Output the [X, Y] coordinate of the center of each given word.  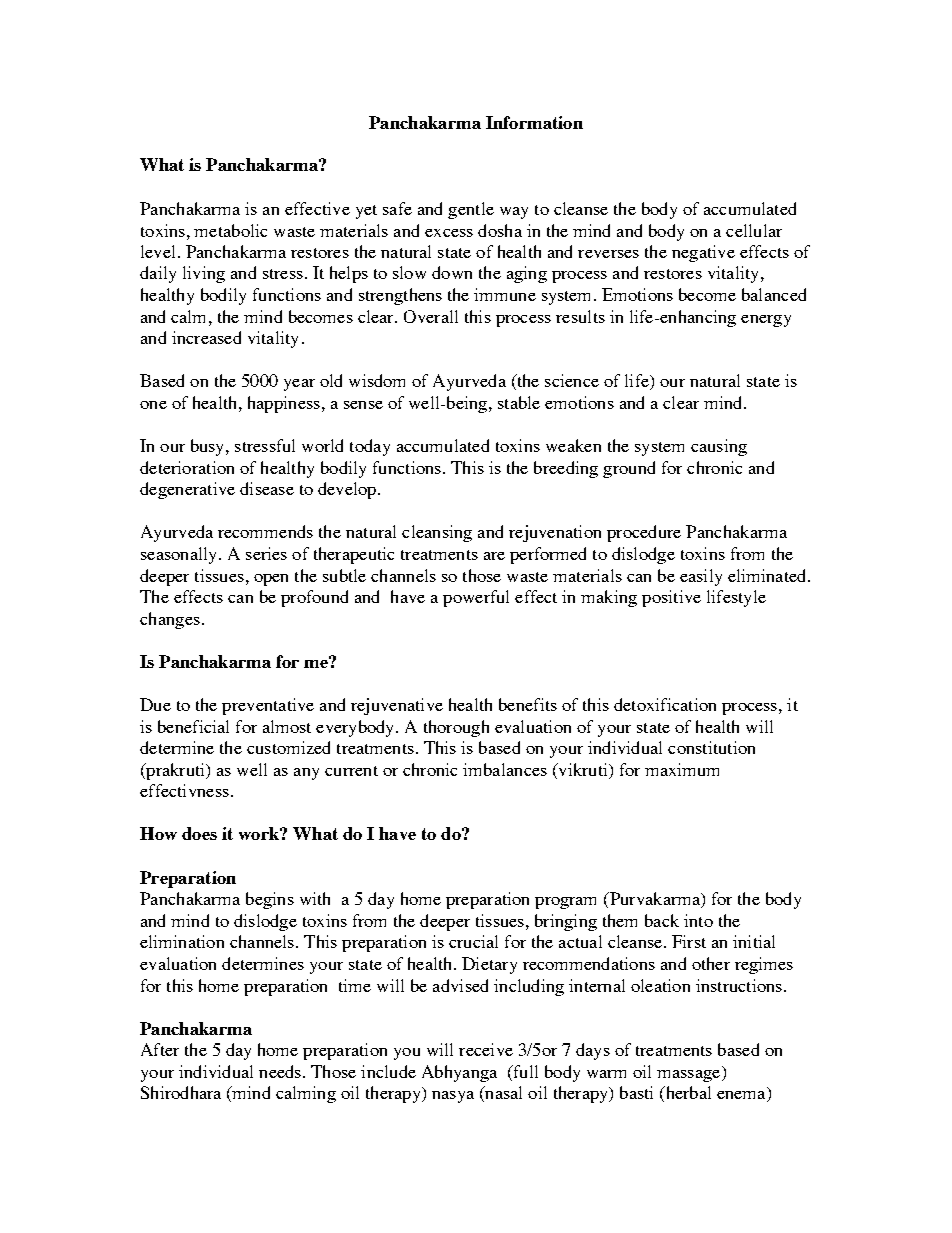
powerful [476, 598]
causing [719, 447]
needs [280, 1071]
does [199, 833]
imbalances [505, 769]
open [271, 580]
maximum [682, 769]
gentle [471, 210]
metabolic [230, 230]
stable [519, 402]
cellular [754, 230]
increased [206, 337]
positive [671, 598]
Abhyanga [459, 1073]
